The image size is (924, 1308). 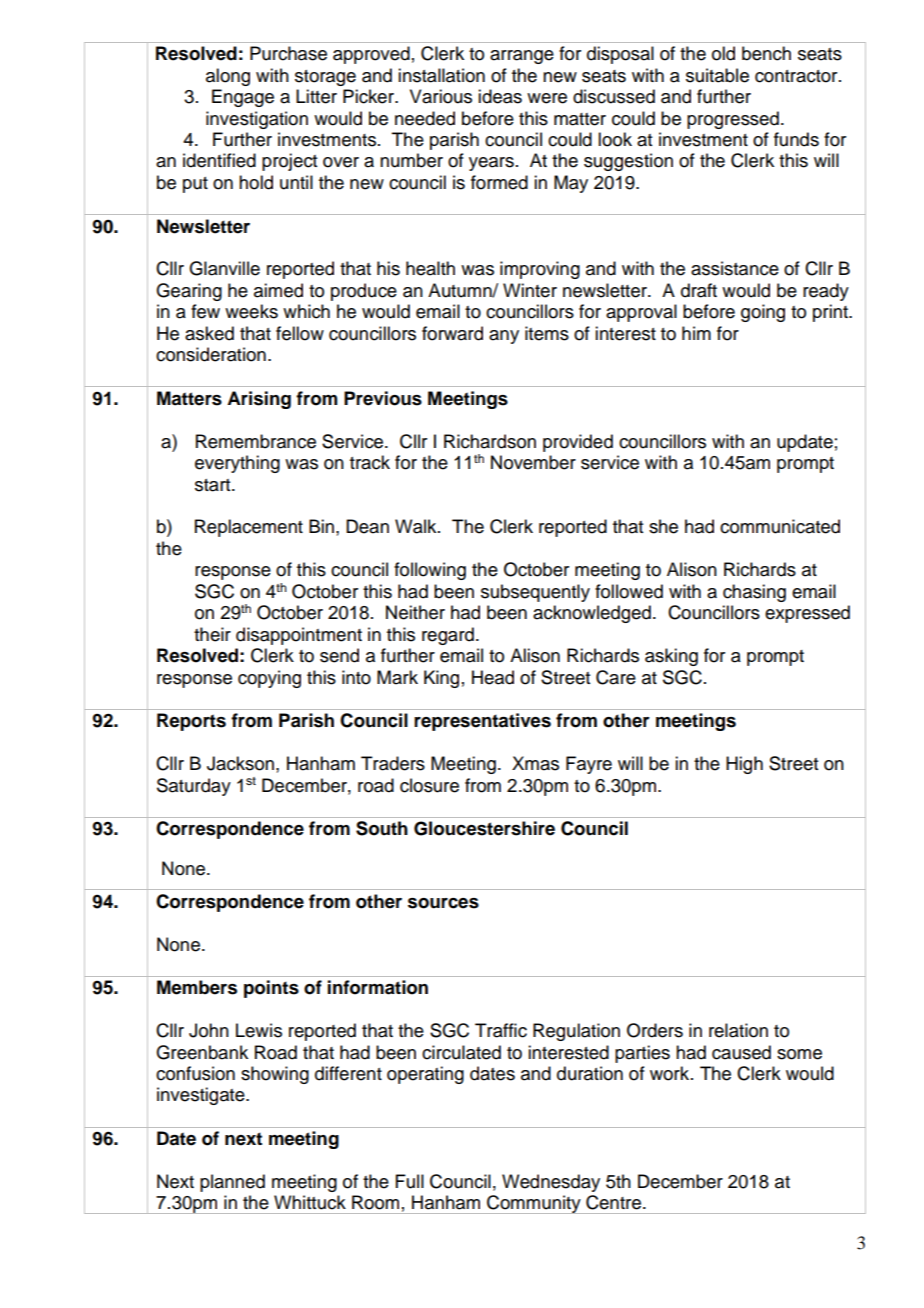 What do you see at coordinates (232, 1183) in the screenshot?
I see `planned` at bounding box center [232, 1183].
